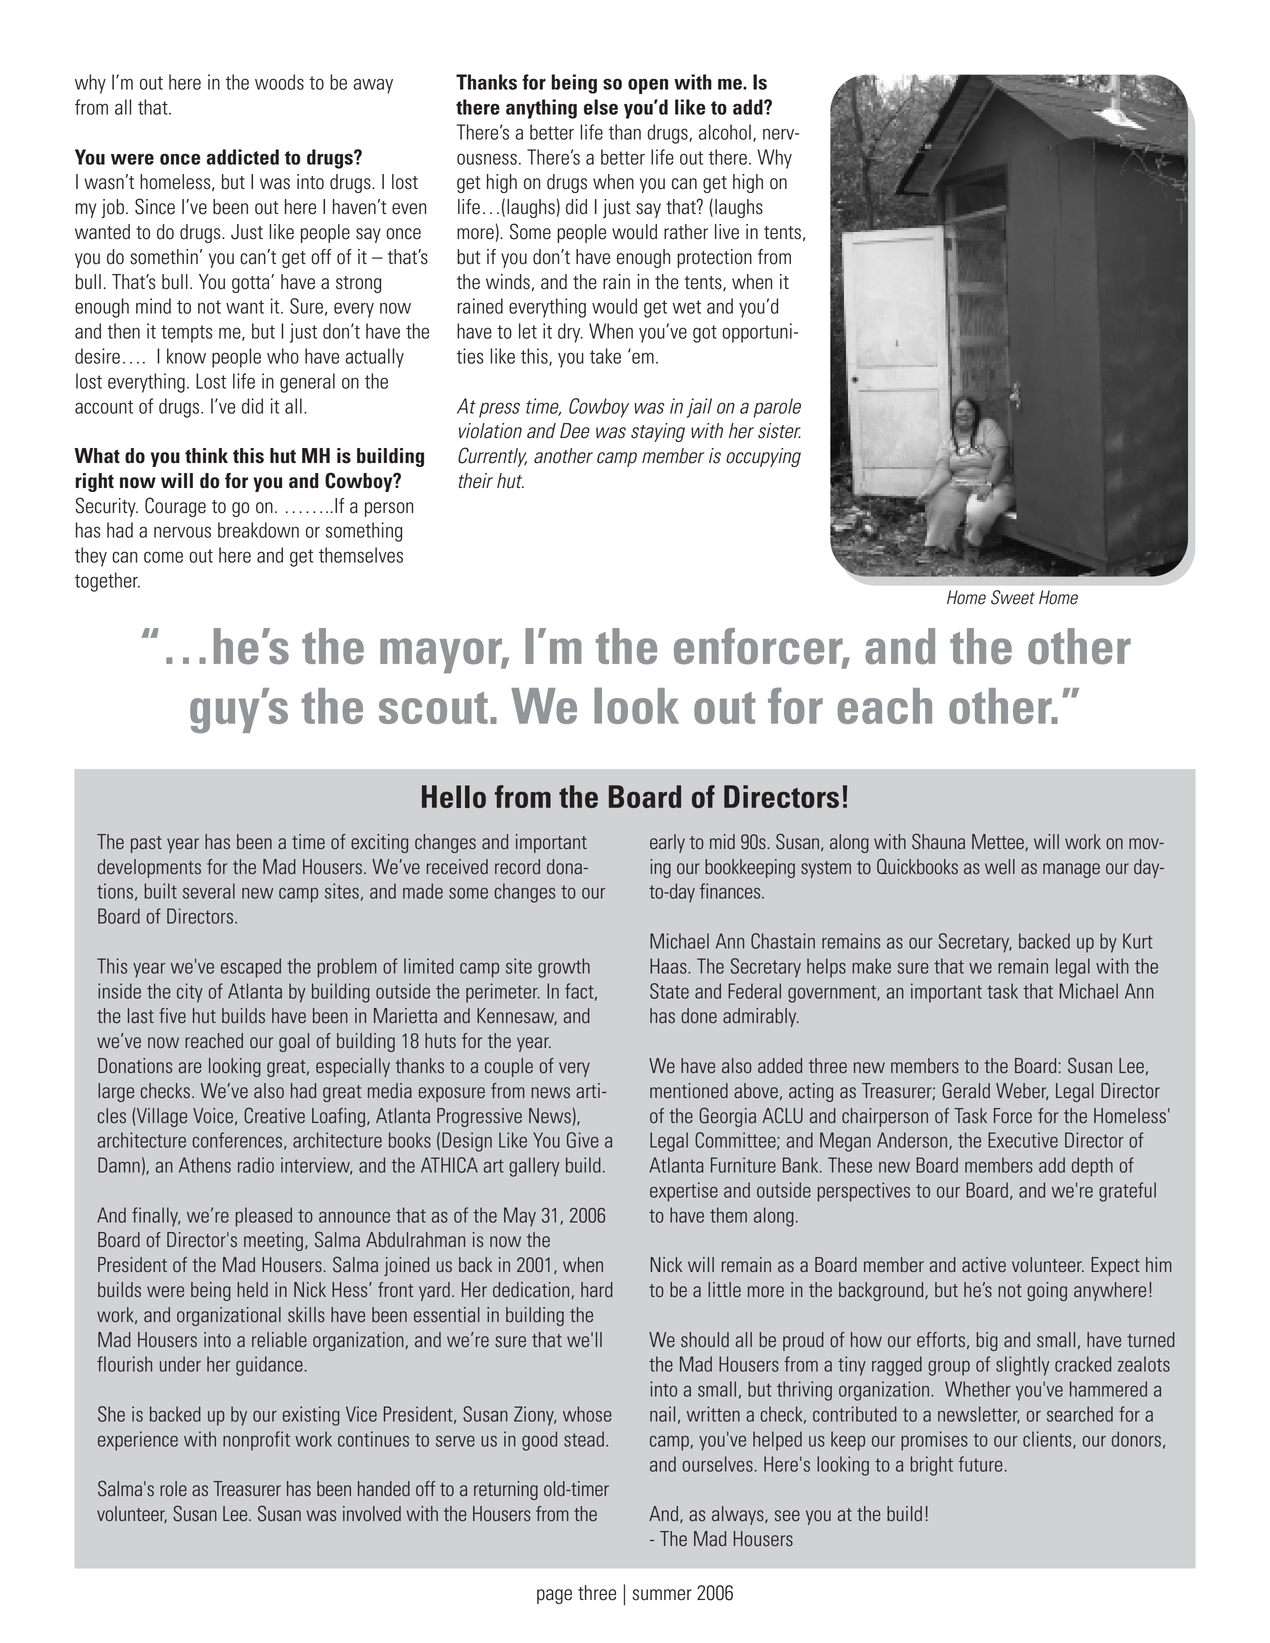 The image size is (1270, 1643). Describe the element at coordinates (601, 107) in the screenshot. I see `else` at that location.
